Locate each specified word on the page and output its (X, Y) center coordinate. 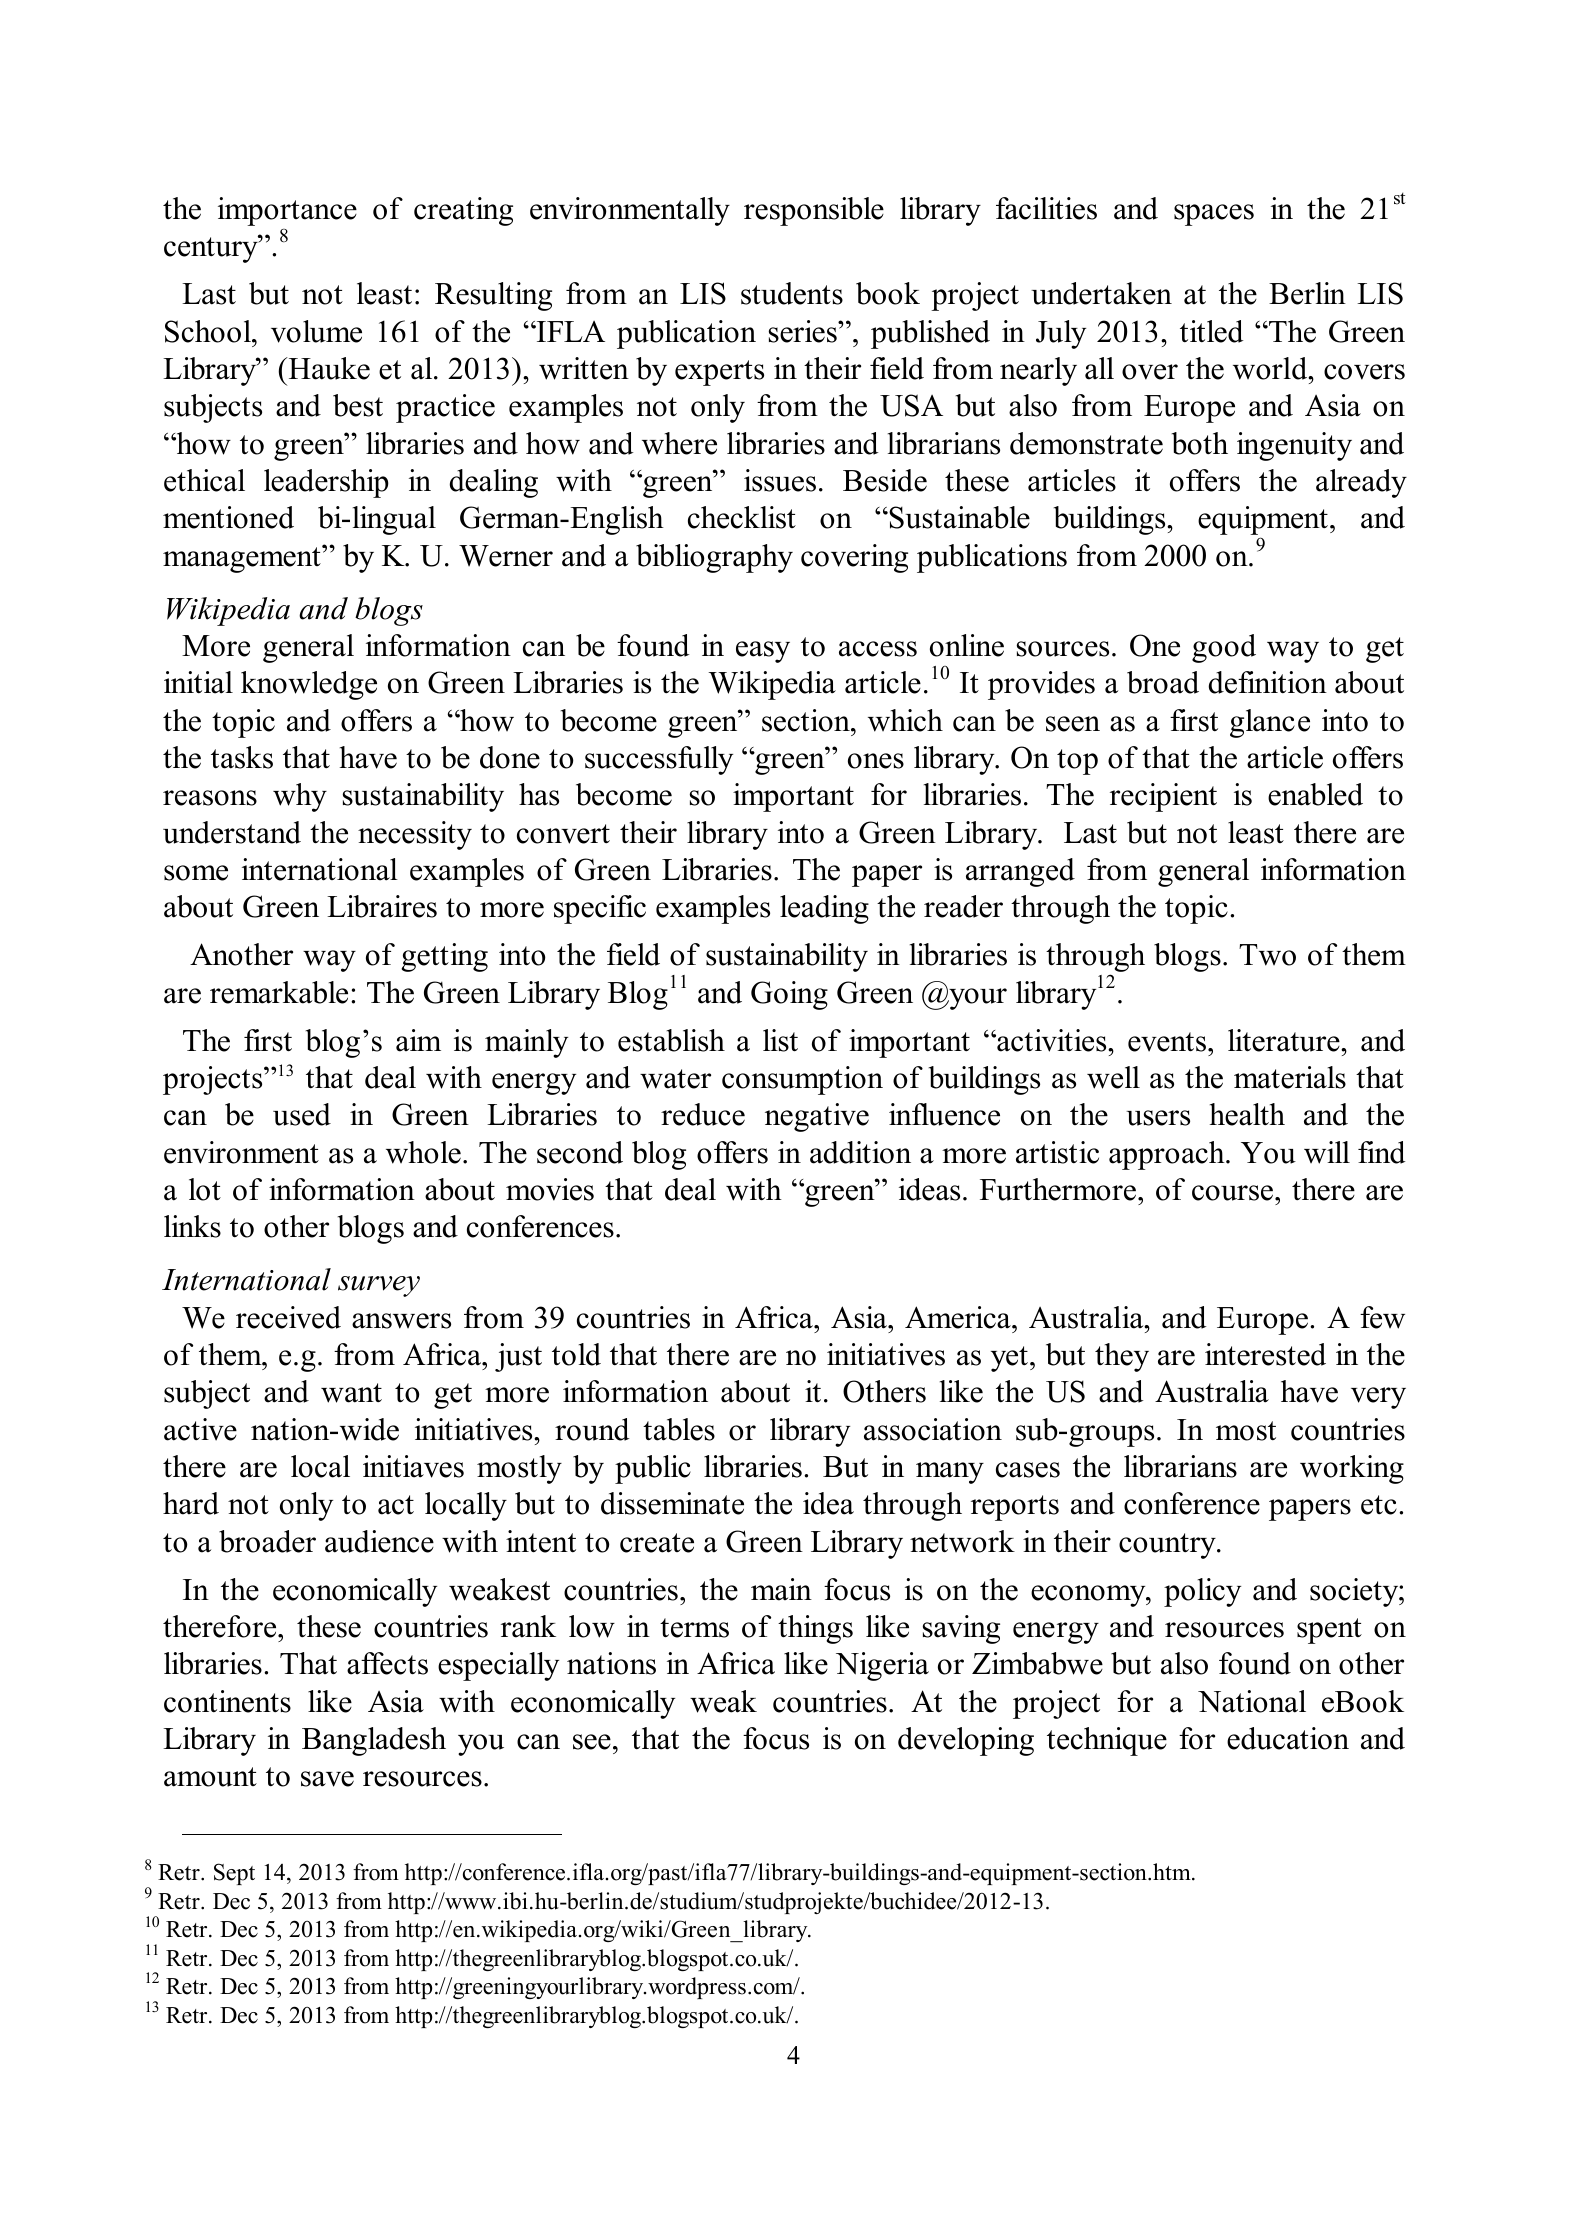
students (792, 293)
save (327, 1779)
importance (287, 211)
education (1288, 1738)
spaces (1214, 215)
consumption (802, 1080)
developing (966, 1741)
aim (418, 1040)
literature (1285, 1040)
